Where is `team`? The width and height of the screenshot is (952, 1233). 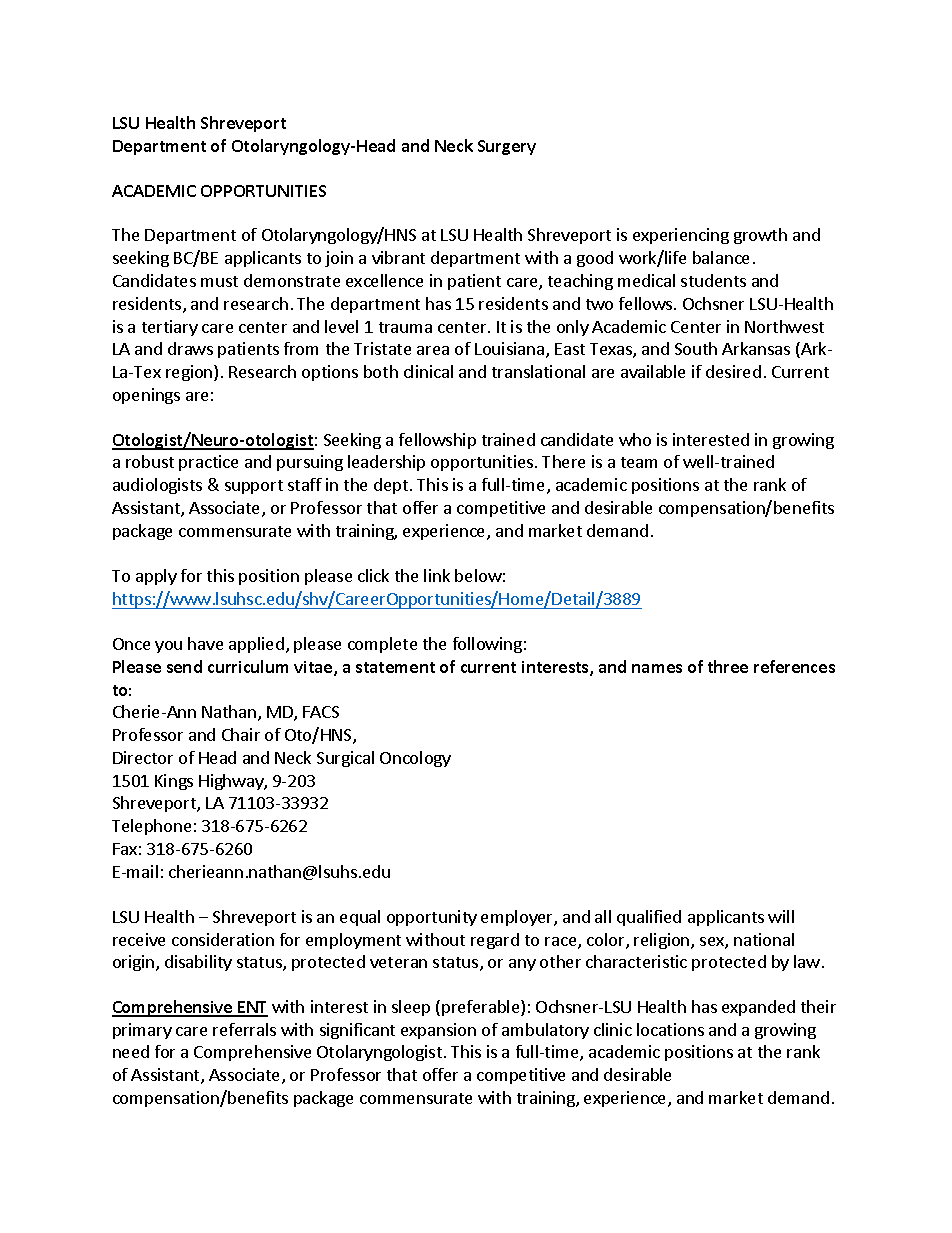 team is located at coordinates (639, 462).
